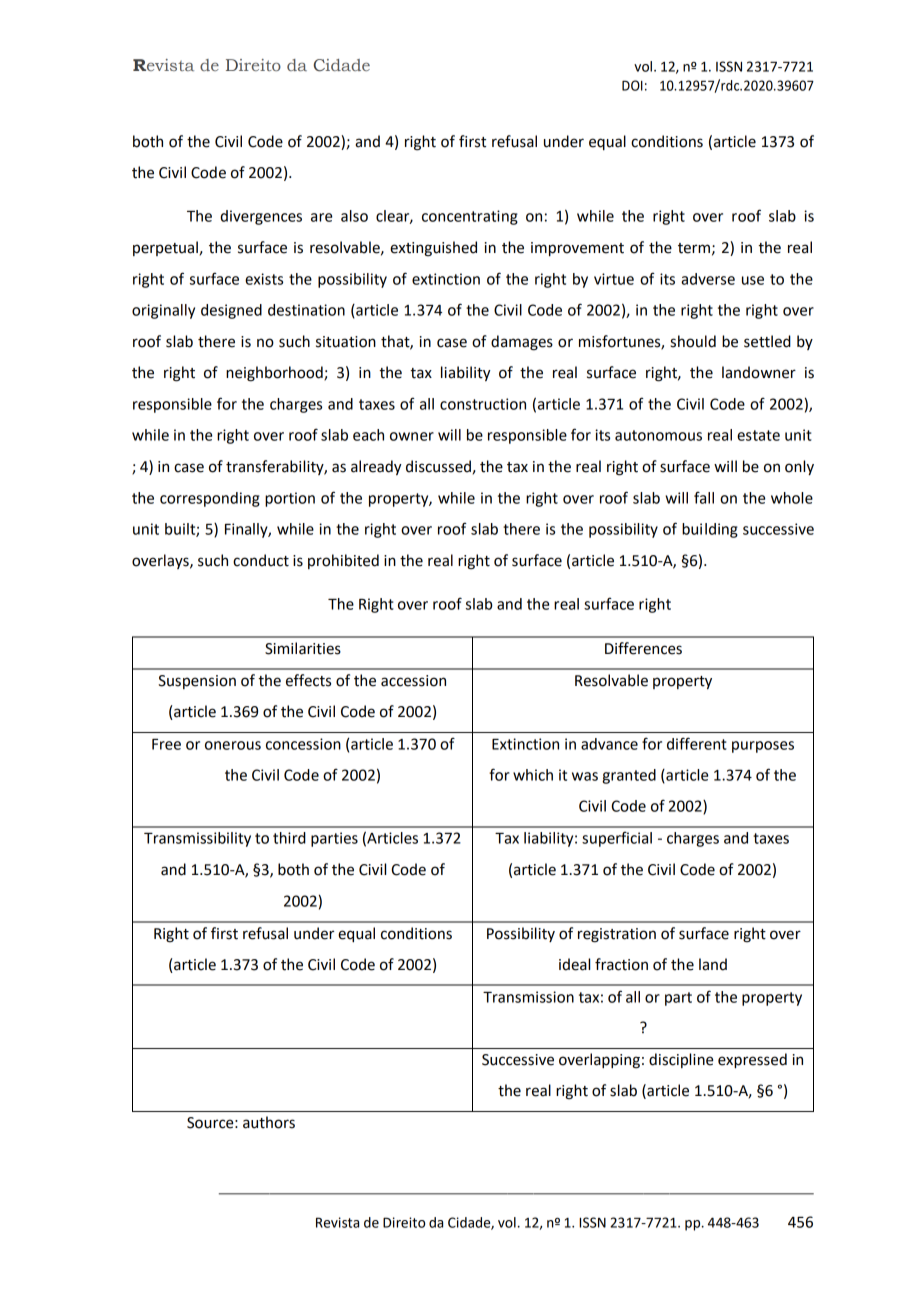 The image size is (924, 1307). I want to click on building, so click(710, 530).
